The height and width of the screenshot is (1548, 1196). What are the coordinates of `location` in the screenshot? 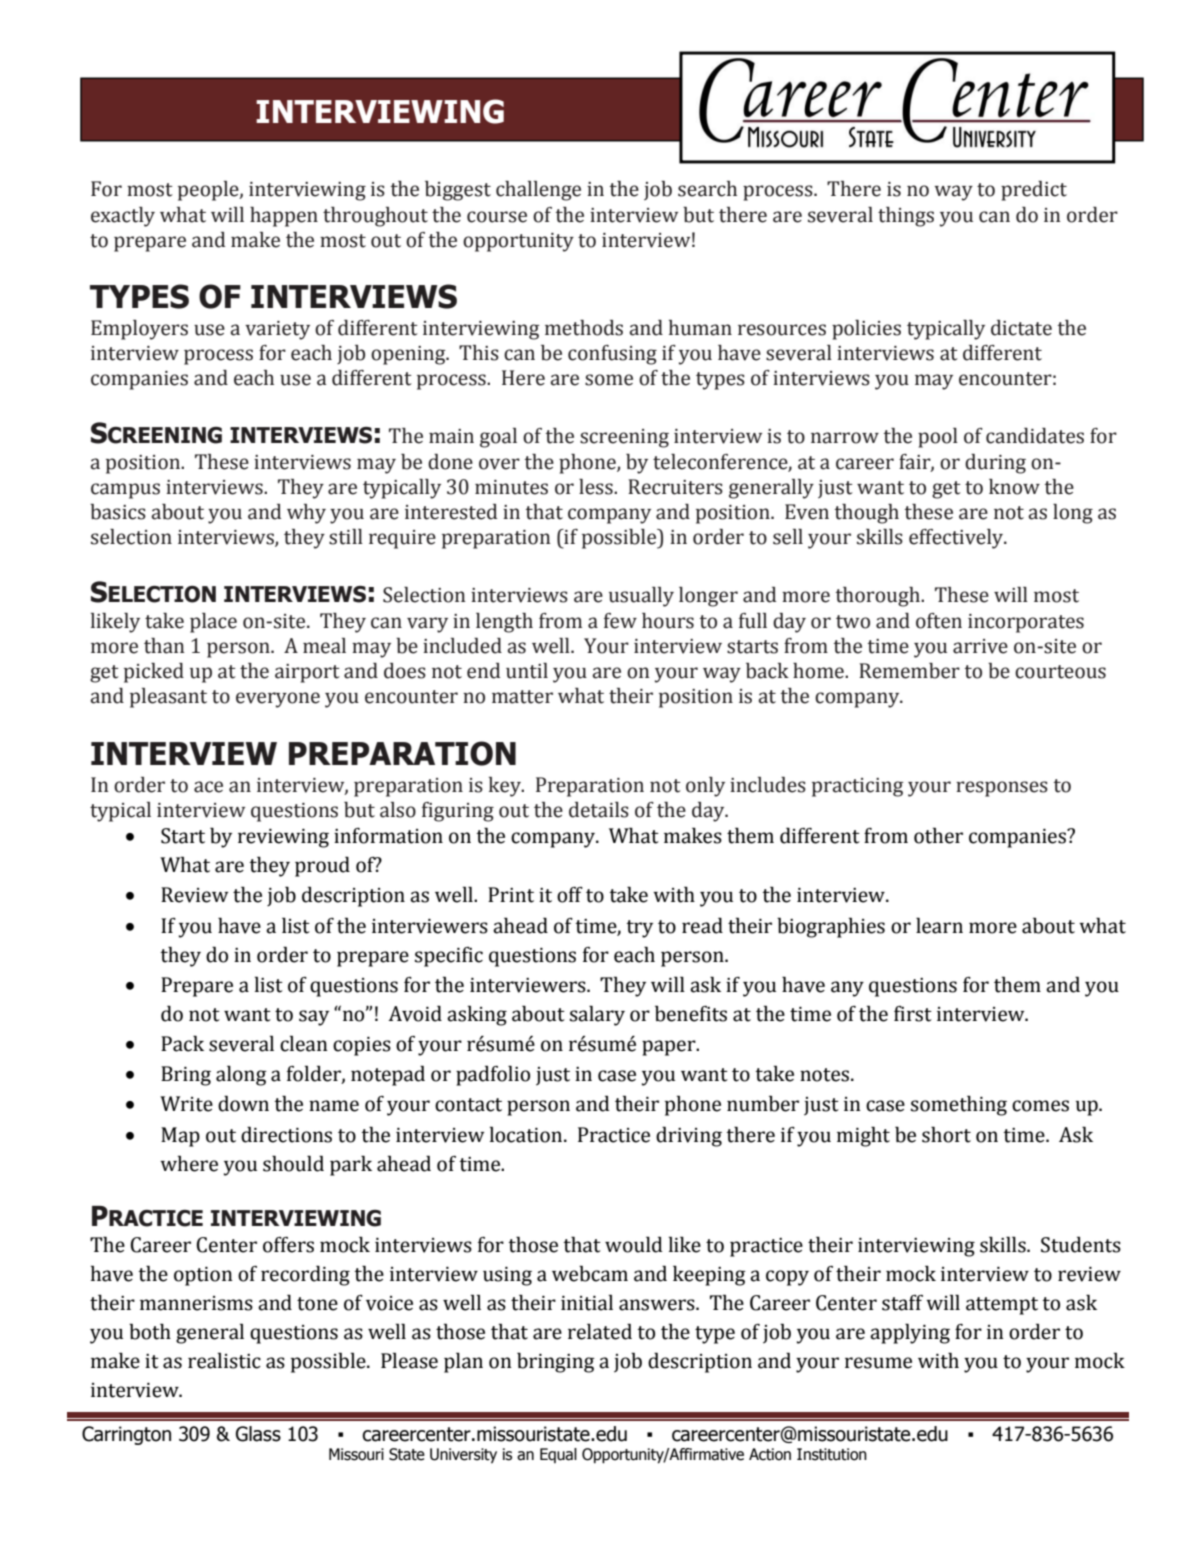 It's located at (527, 1134).
